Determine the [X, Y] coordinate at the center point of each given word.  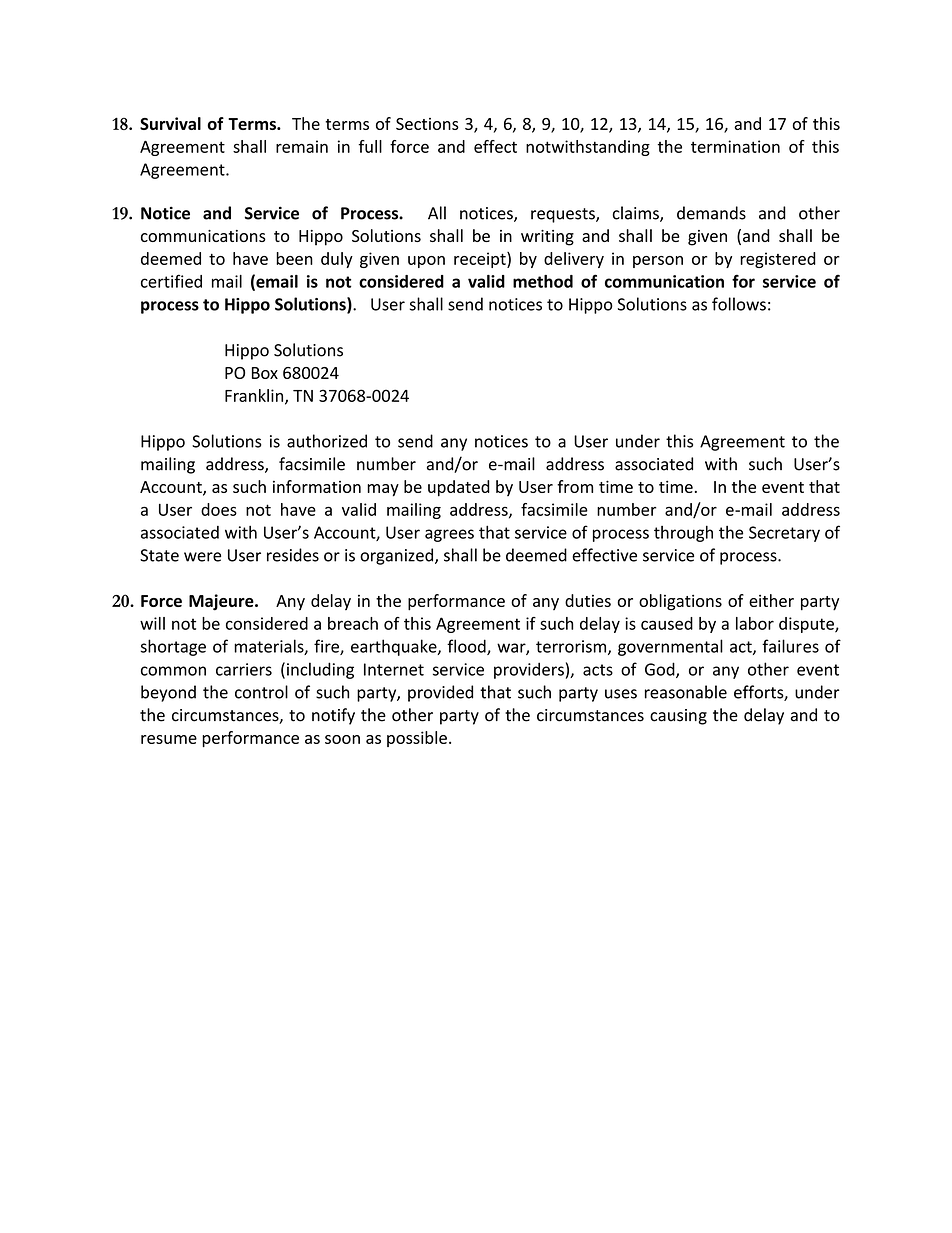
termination [735, 146]
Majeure [222, 602]
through [683, 533]
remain [302, 146]
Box [265, 373]
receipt [481, 260]
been [294, 258]
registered [778, 260]
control [261, 692]
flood [467, 647]
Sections [427, 124]
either [771, 600]
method [543, 281]
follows [739, 304]
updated [459, 488]
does [219, 509]
